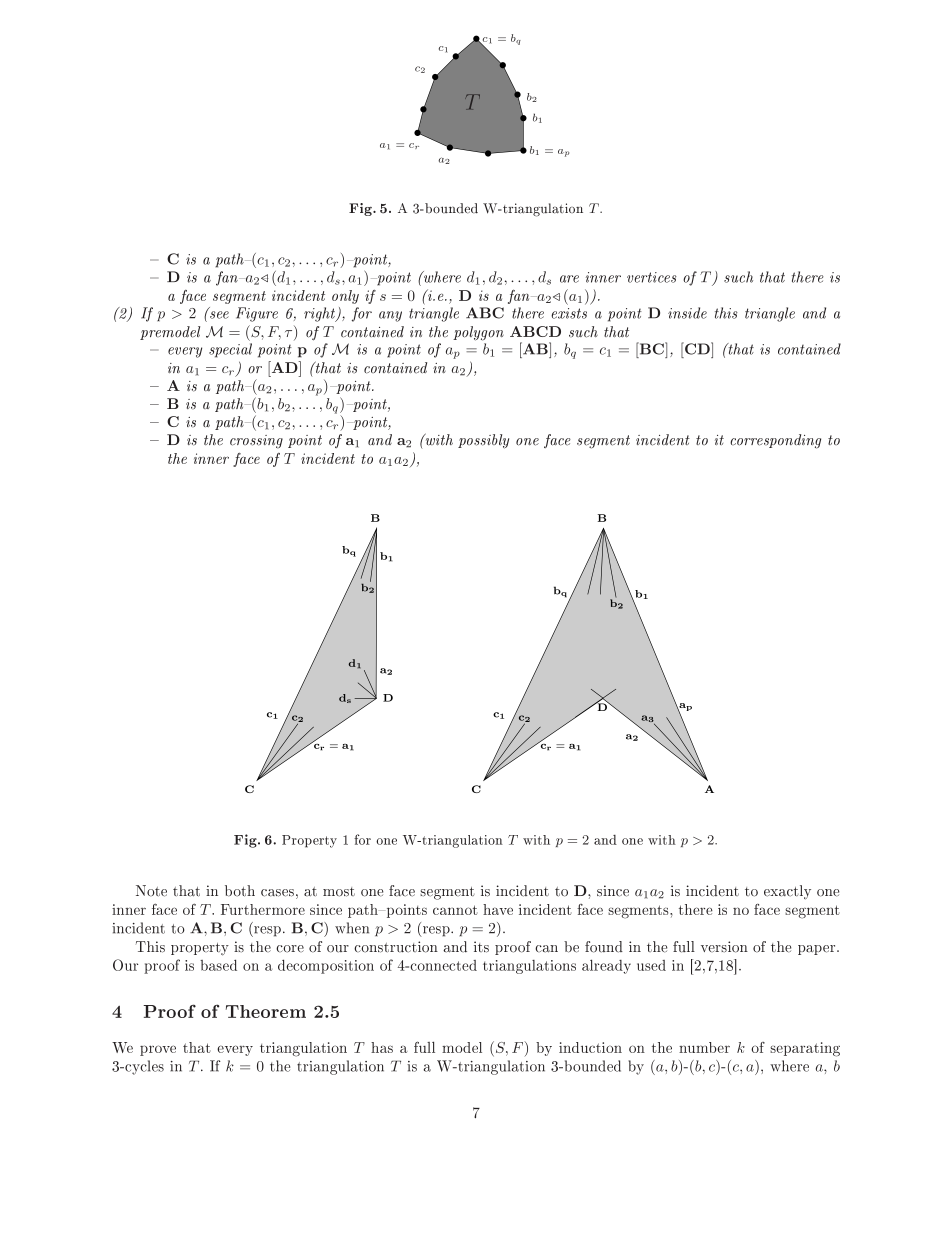 The width and height of the screenshot is (952, 1233). Describe the element at coordinates (478, 333) in the screenshot. I see `polygon` at that location.
